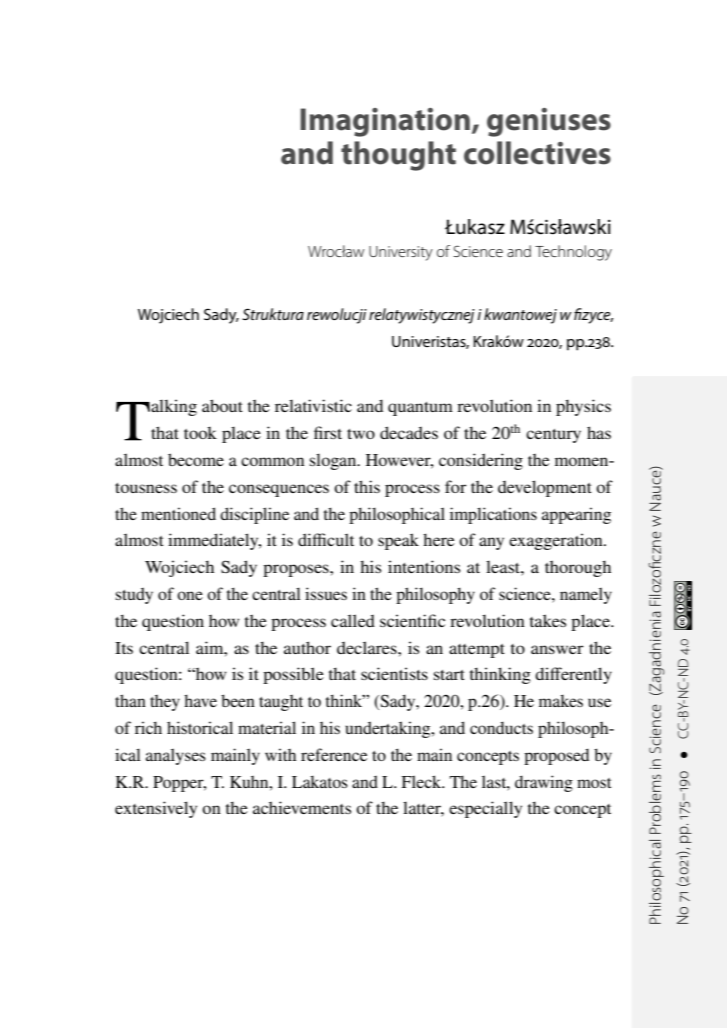 Image resolution: width=727 pixels, height=1028 pixels. What do you see at coordinates (544, 783) in the screenshot?
I see `drawing` at bounding box center [544, 783].
